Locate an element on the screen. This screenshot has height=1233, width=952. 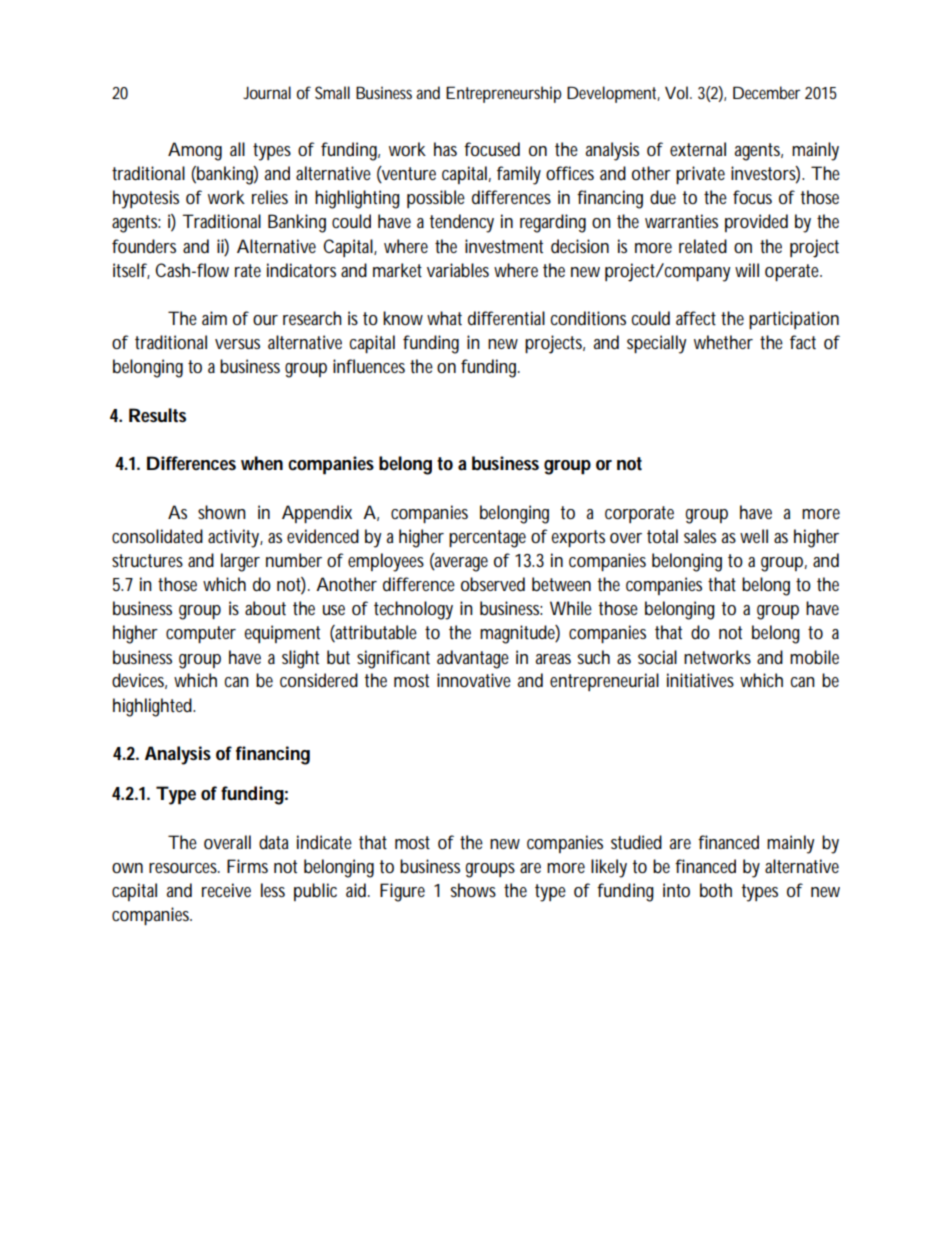
Entrepreneurship is located at coordinates (504, 94).
